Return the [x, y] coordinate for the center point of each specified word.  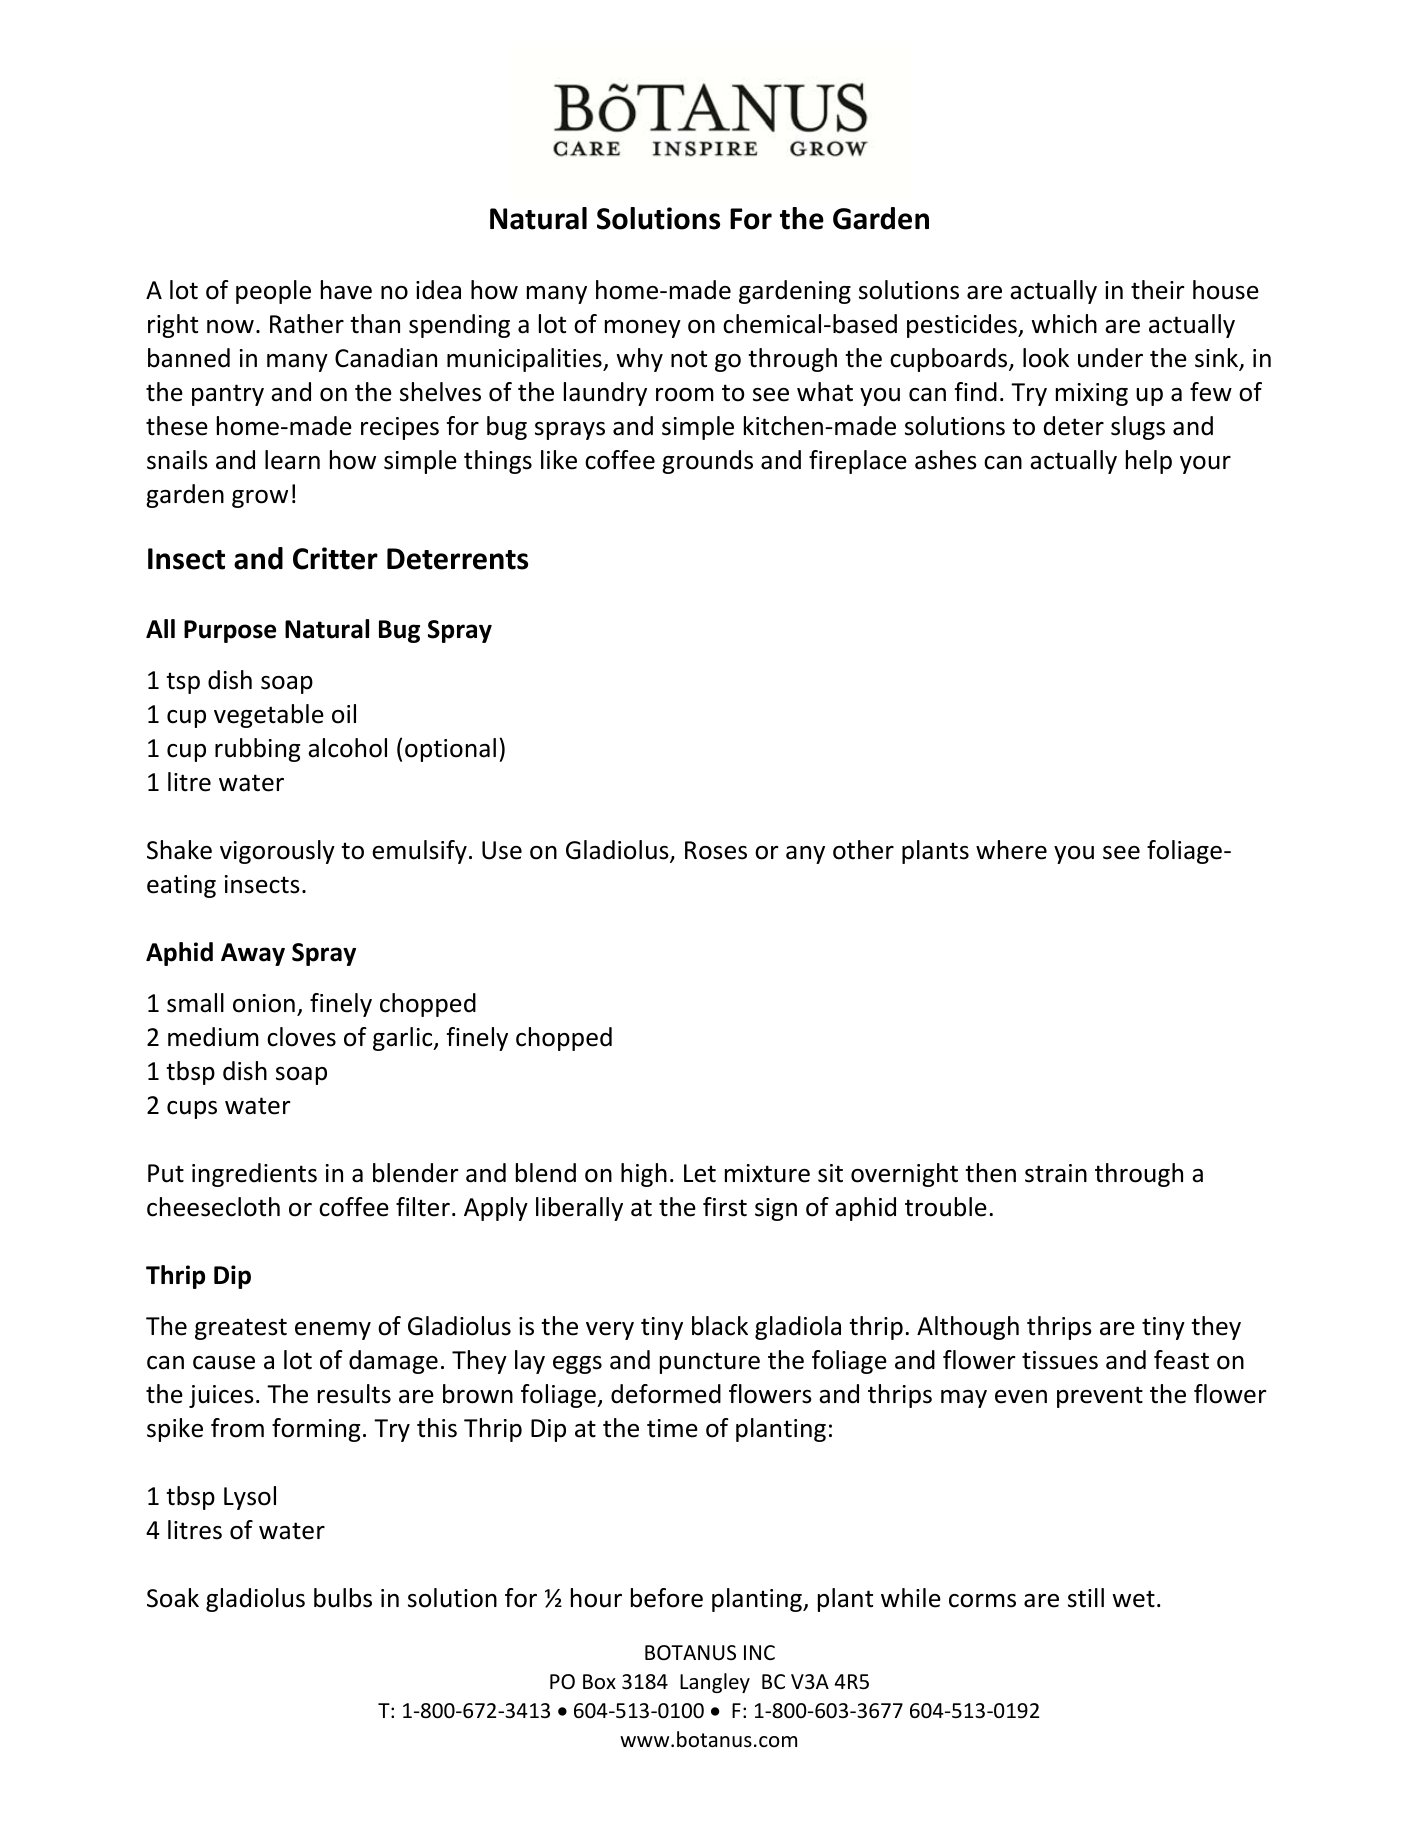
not [689, 359]
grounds [707, 462]
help [1149, 462]
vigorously [277, 852]
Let [700, 1173]
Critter [335, 558]
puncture [710, 1363]
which [1064, 324]
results [354, 1394]
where [1011, 850]
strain [1056, 1173]
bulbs [343, 1598]
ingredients [254, 1175]
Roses [716, 850]
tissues [1060, 1360]
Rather [307, 324]
